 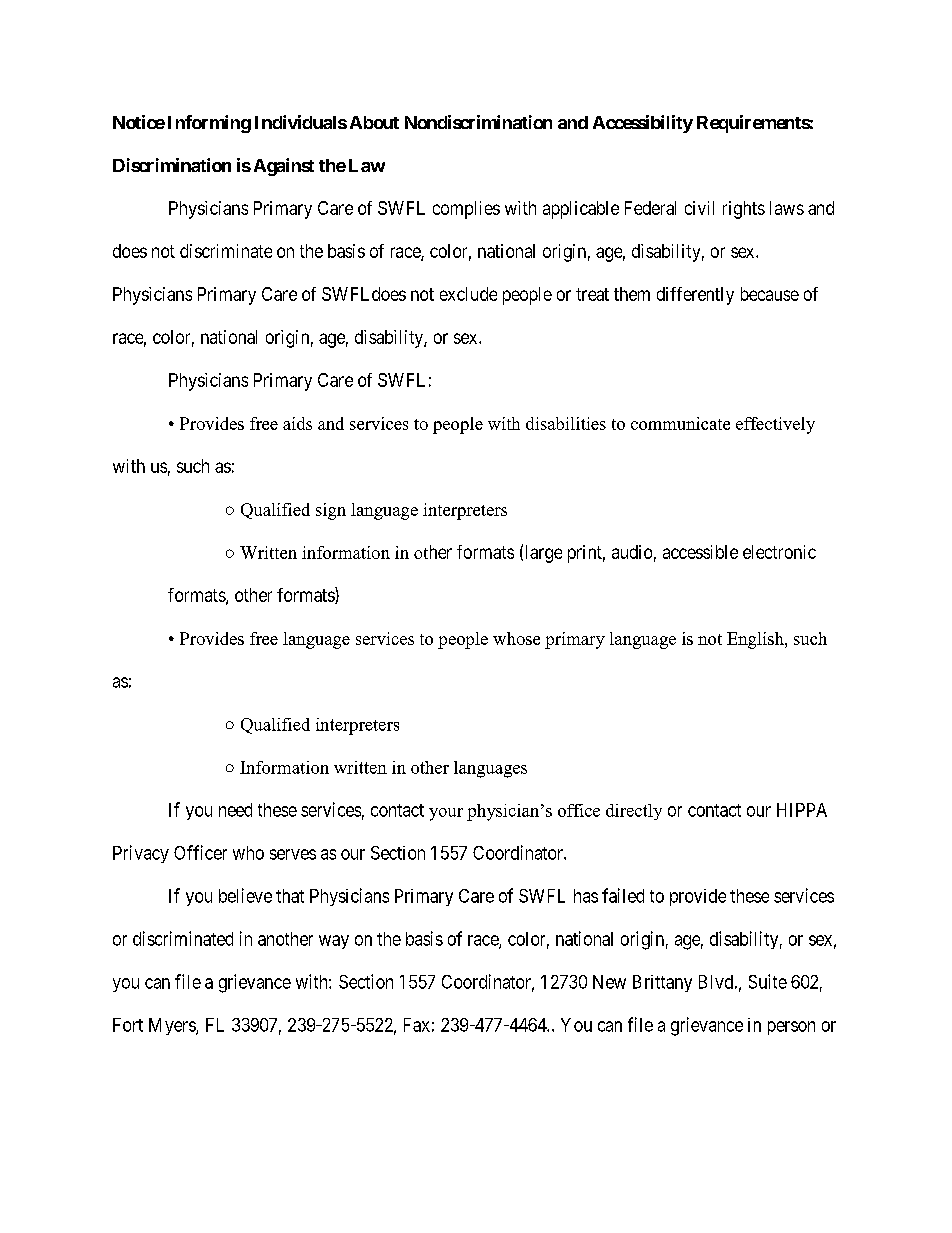 What do you see at coordinates (173, 1026) in the screenshot?
I see `Myers` at bounding box center [173, 1026].
